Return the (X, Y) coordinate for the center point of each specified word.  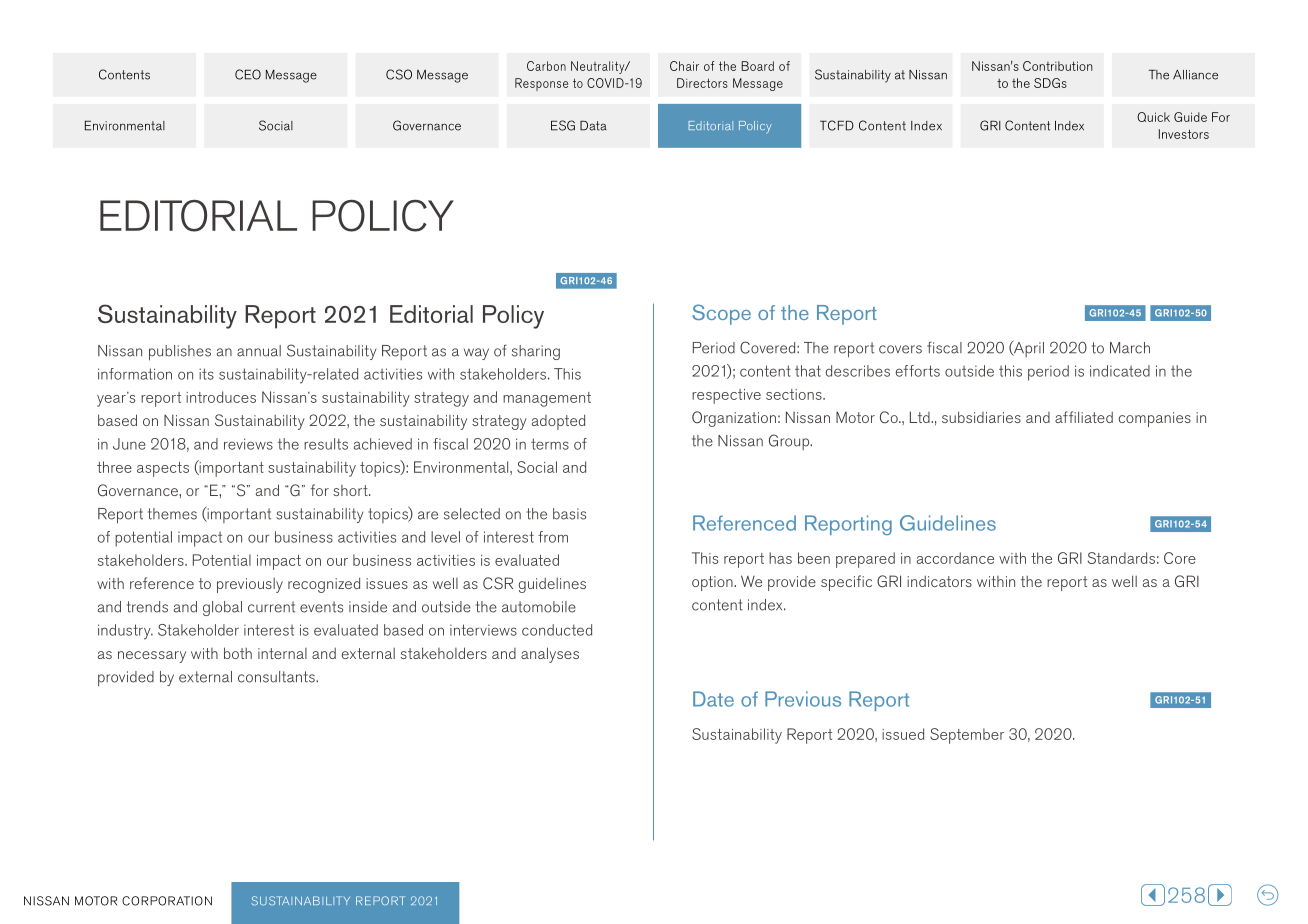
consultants (277, 677)
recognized (324, 585)
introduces (221, 397)
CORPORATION (167, 901)
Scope (721, 314)
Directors (702, 83)
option (713, 583)
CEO (248, 74)
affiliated (1084, 417)
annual (259, 351)
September (967, 736)
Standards (1121, 558)
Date (713, 699)
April (1028, 349)
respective (726, 396)
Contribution (1058, 66)
